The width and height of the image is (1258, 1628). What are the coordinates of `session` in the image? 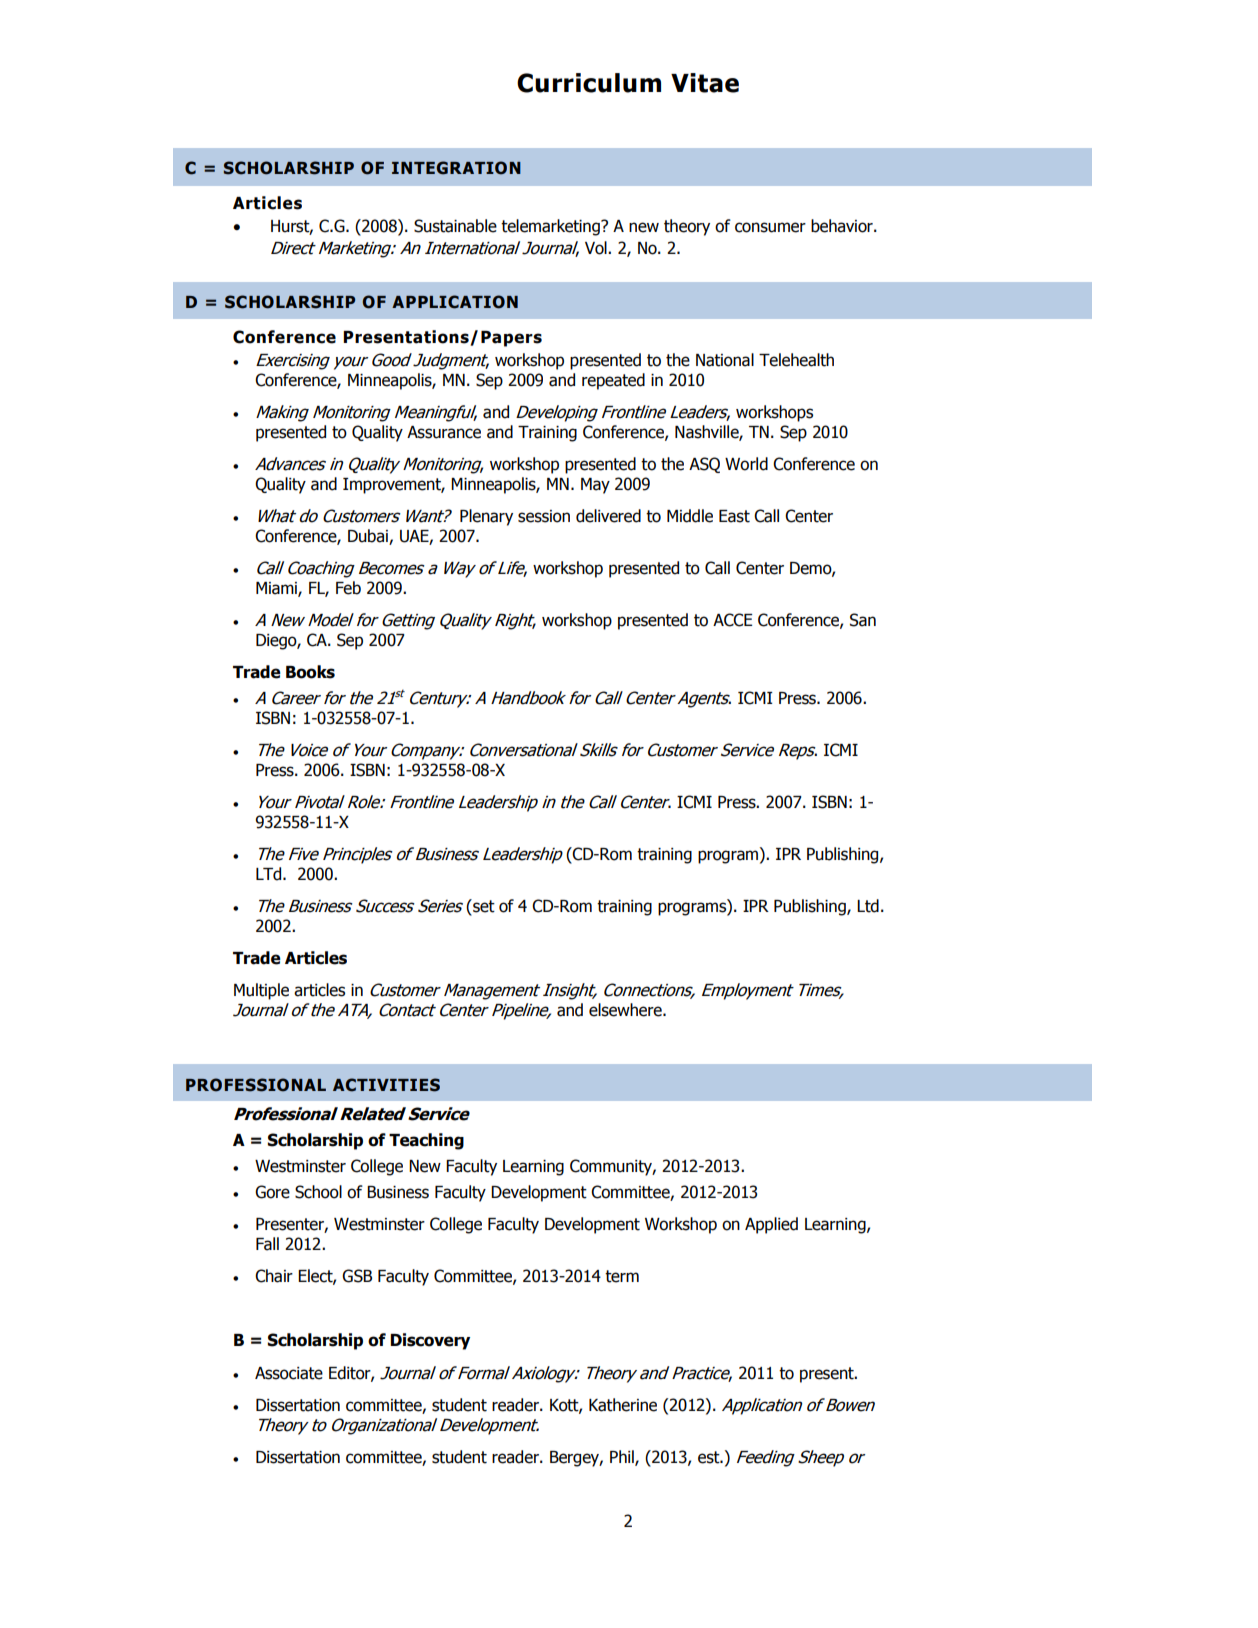 It's located at (544, 516).
